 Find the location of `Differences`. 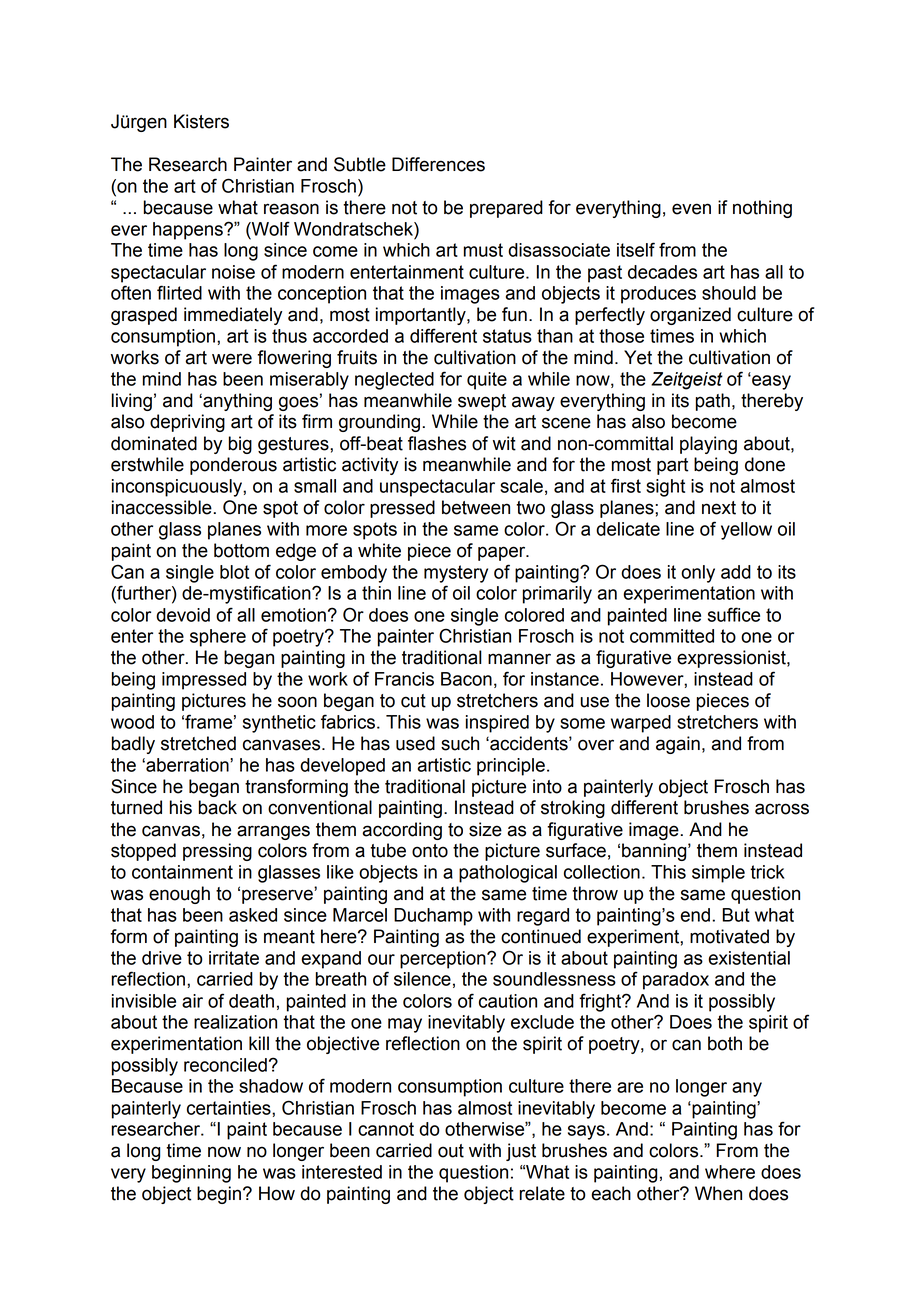

Differences is located at coordinates (438, 164).
